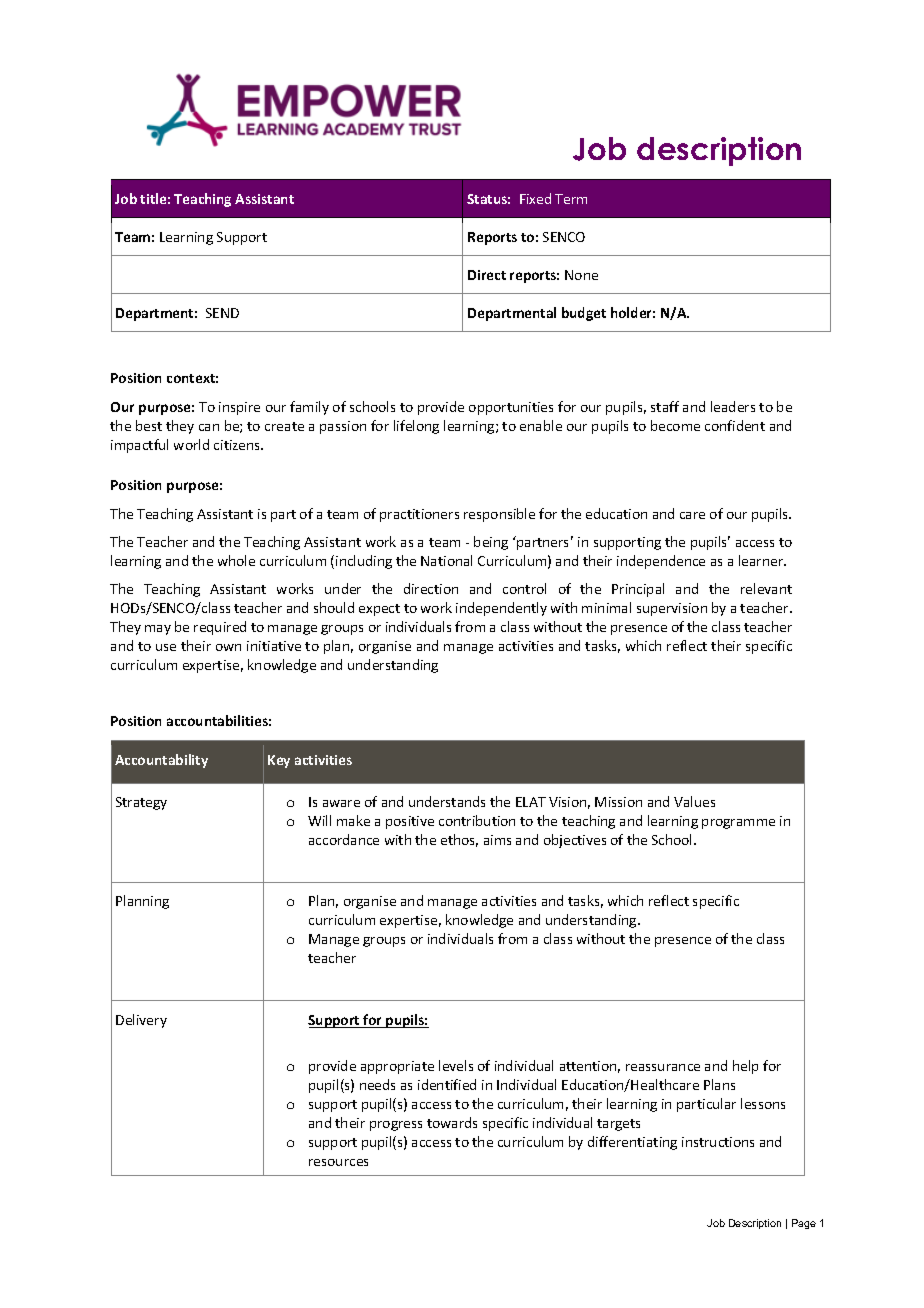 This screenshot has height=1308, width=924. What do you see at coordinates (535, 198) in the screenshot?
I see `Fixed` at bounding box center [535, 198].
